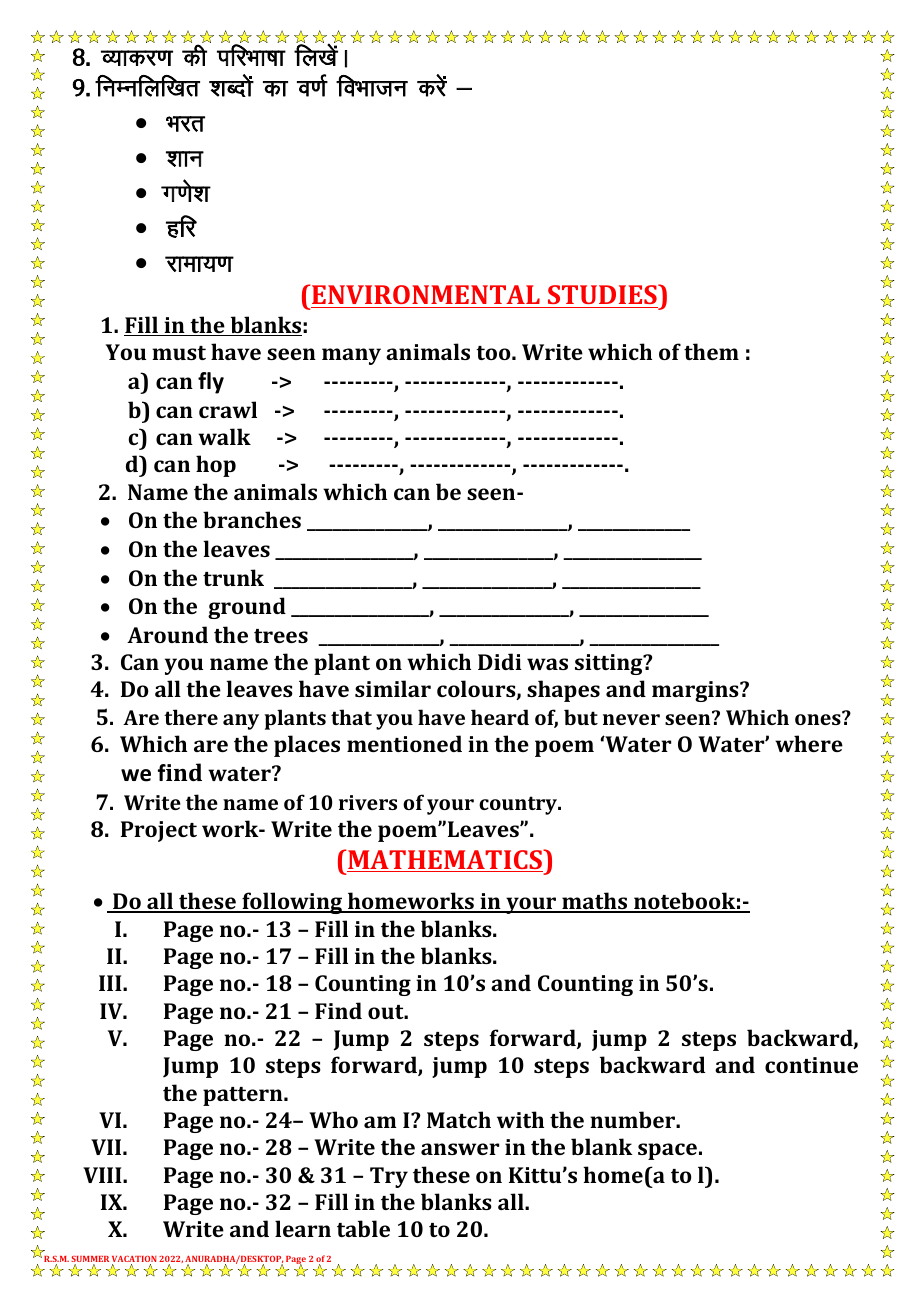 The image size is (924, 1308). I want to click on Didi, so click(500, 661).
